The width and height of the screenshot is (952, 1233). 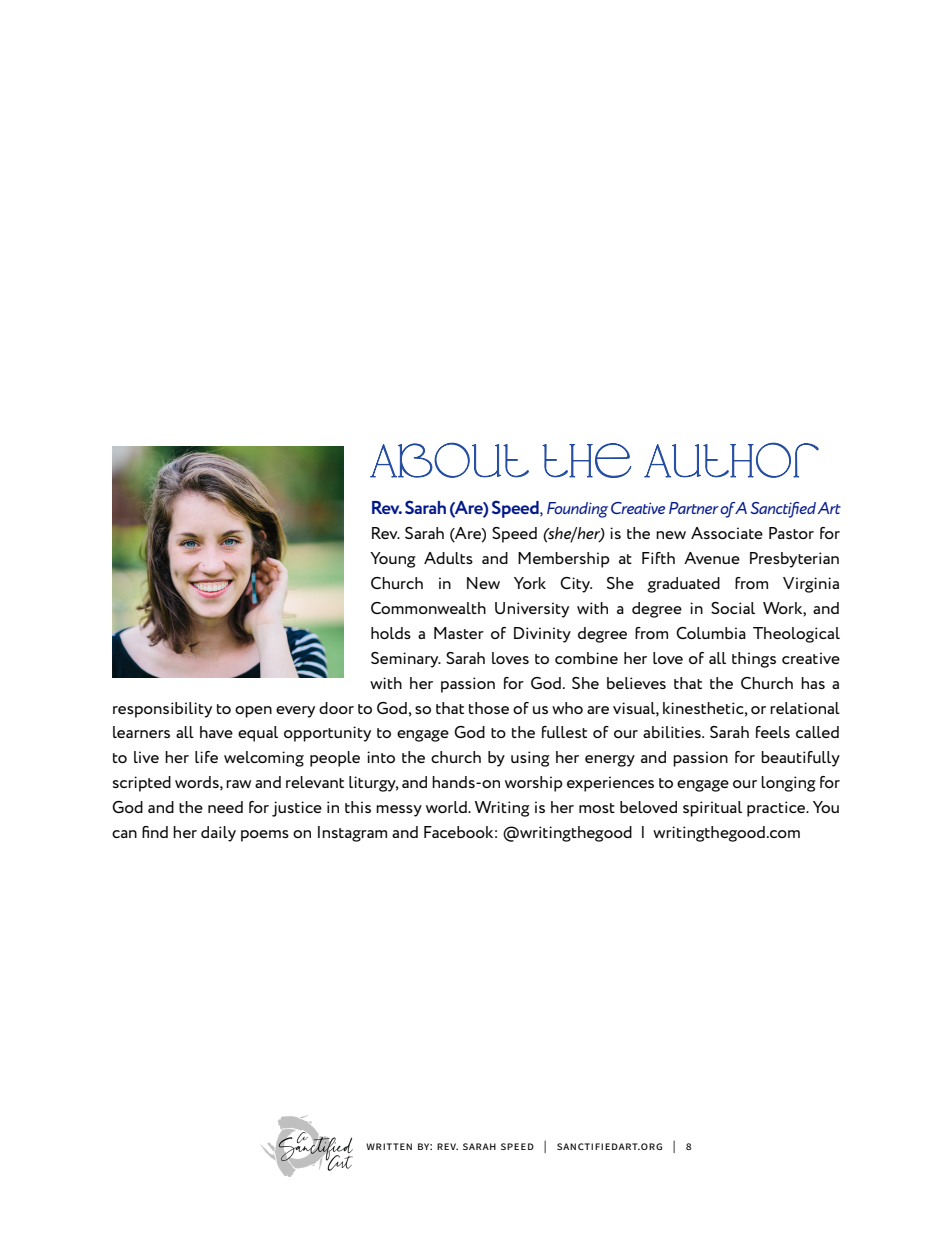 What do you see at coordinates (225, 807) in the screenshot?
I see `need` at bounding box center [225, 807].
